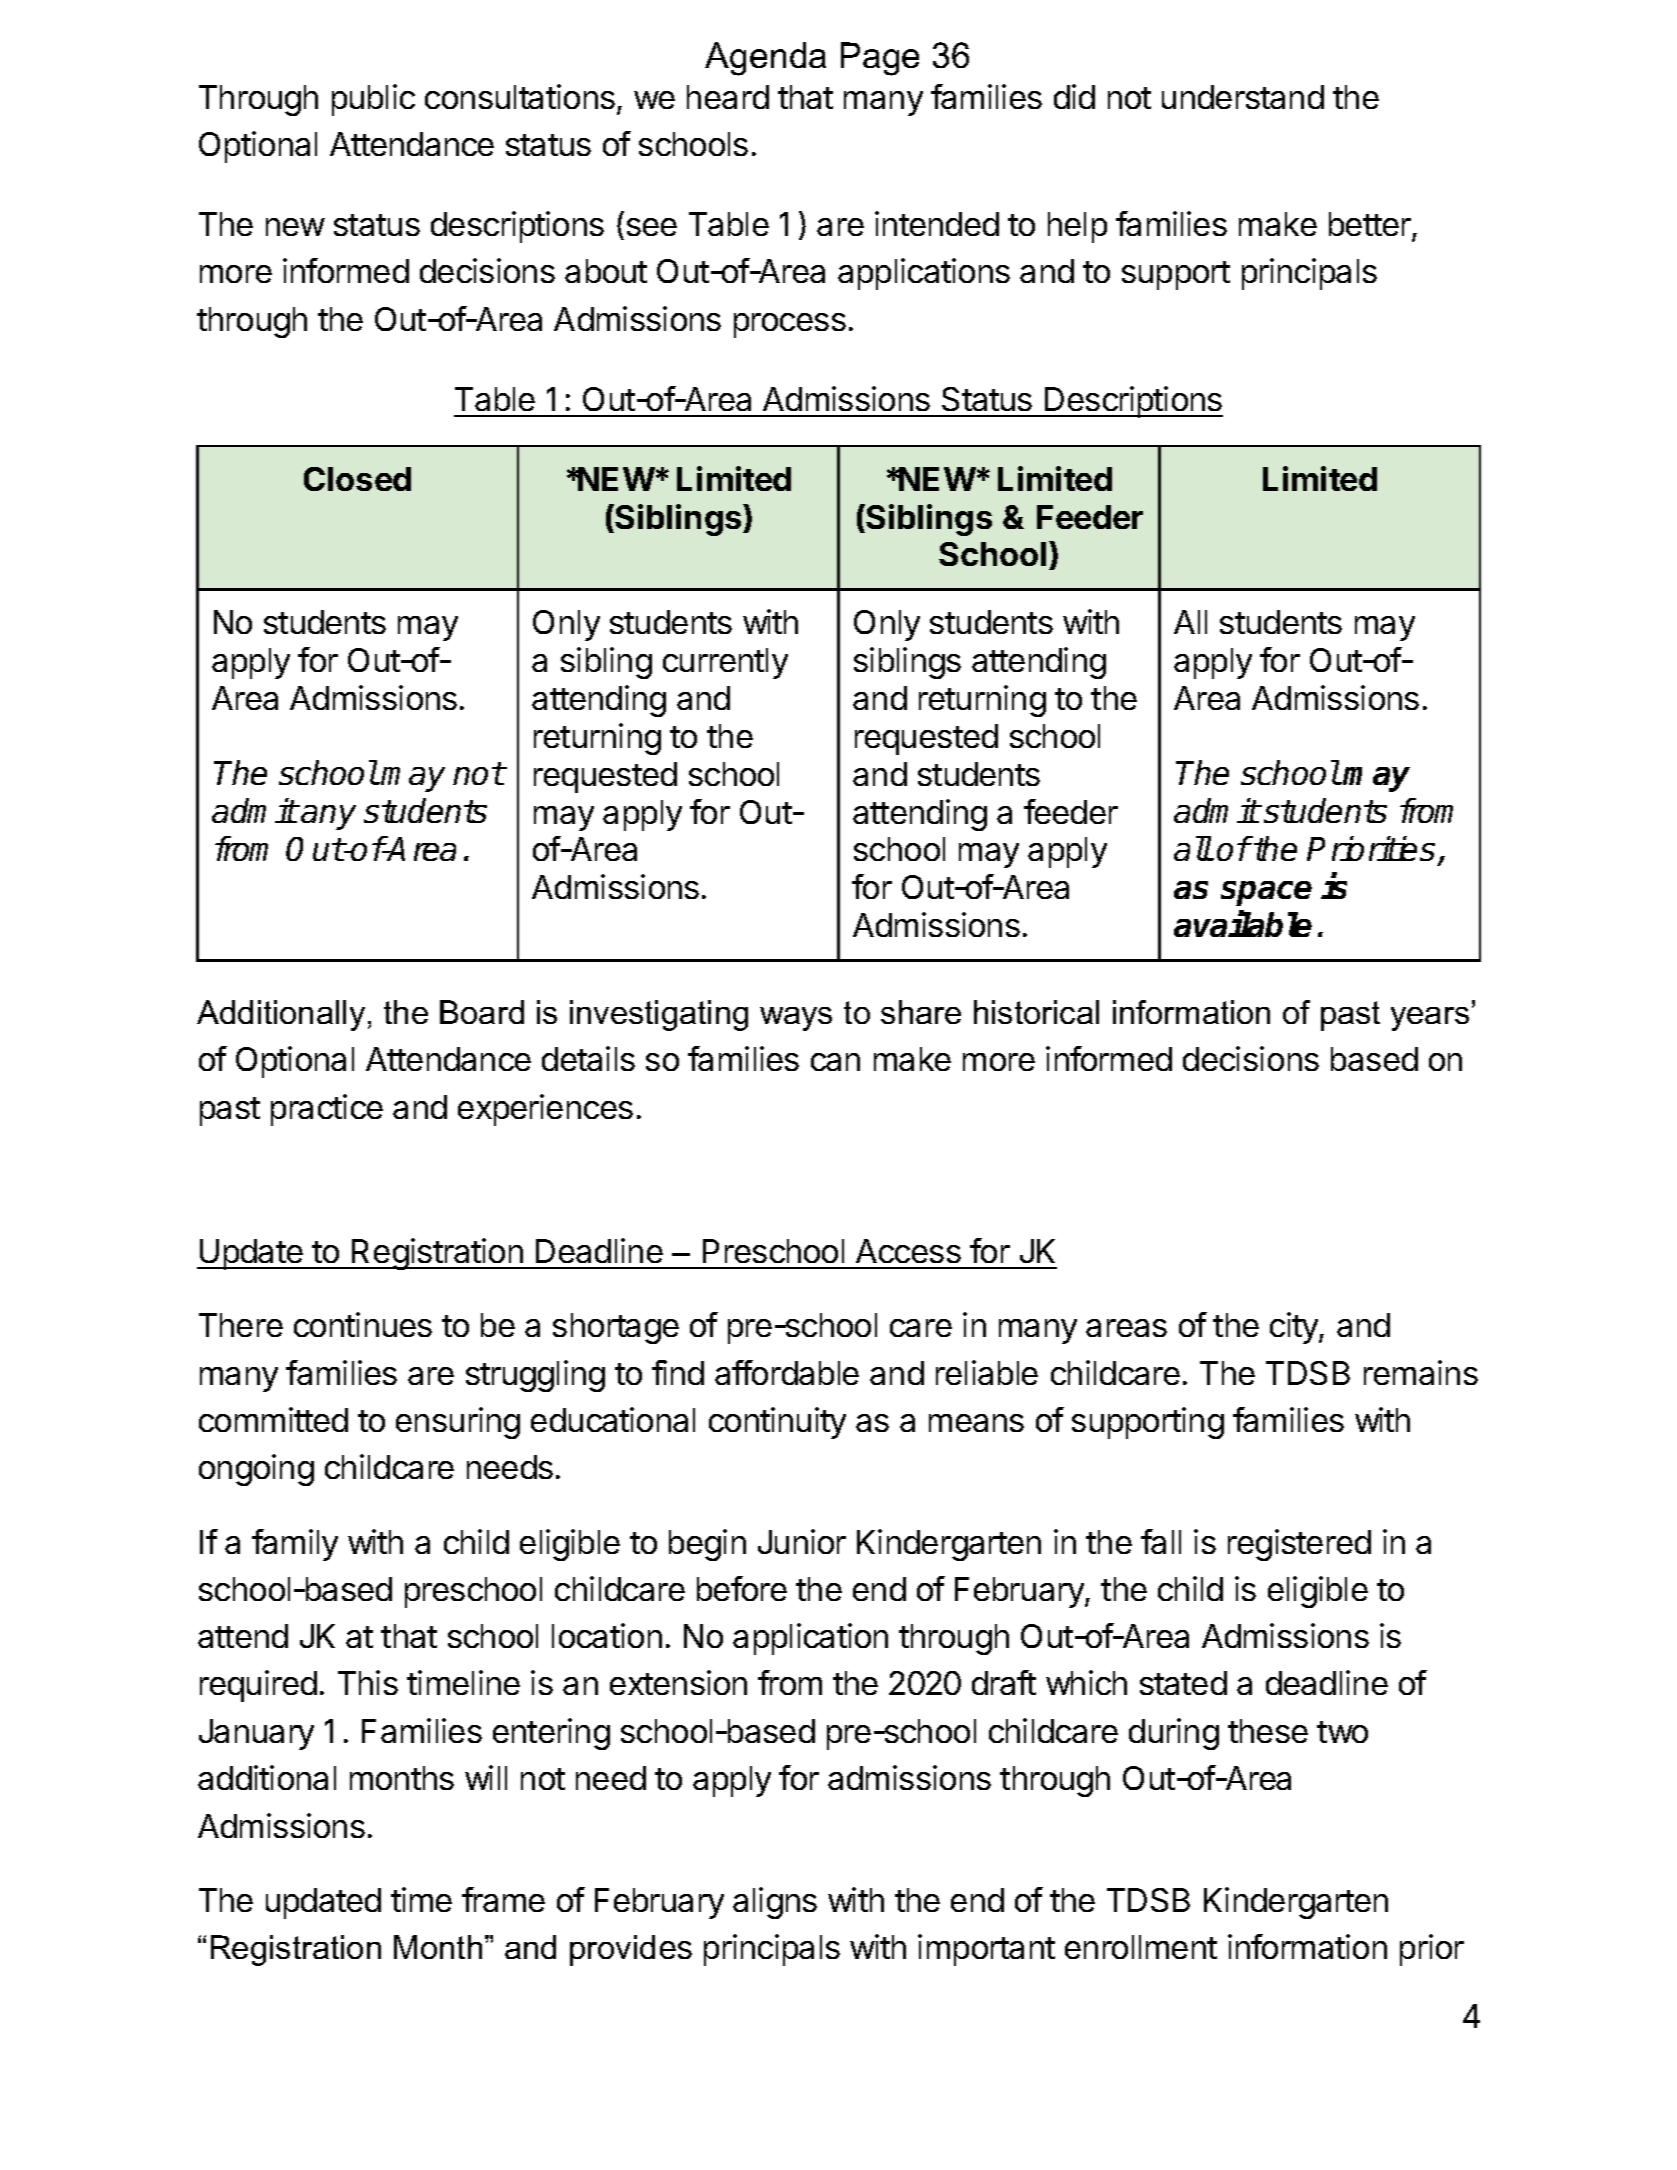 The height and width of the screenshot is (2170, 1677). I want to click on Page, so click(880, 59).
